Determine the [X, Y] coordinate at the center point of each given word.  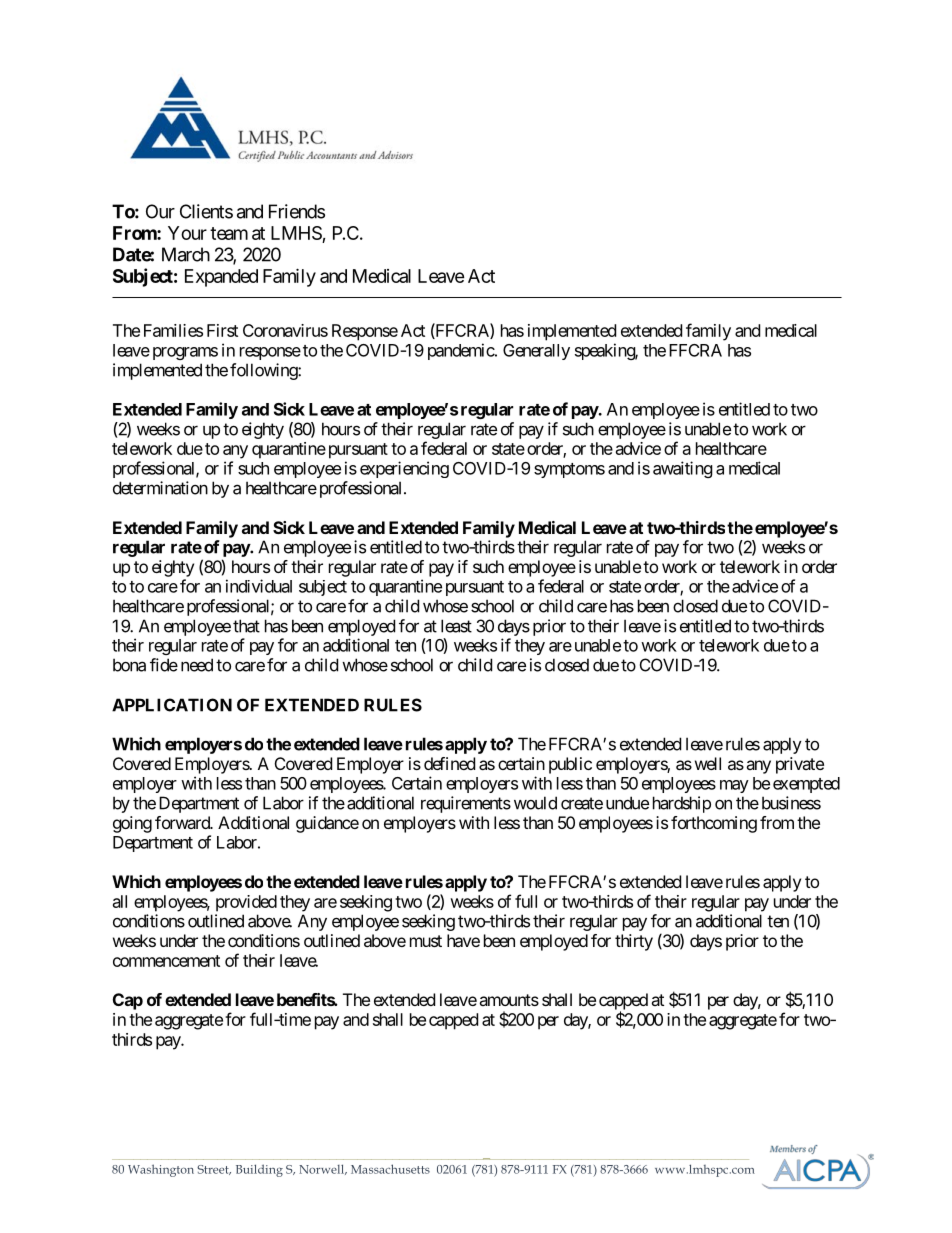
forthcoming [714, 824]
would [535, 803]
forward [183, 822]
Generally [536, 352]
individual [259, 586]
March [186, 254]
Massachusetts [390, 1169]
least [456, 626]
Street [214, 1170]
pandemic [461, 351]
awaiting [683, 469]
